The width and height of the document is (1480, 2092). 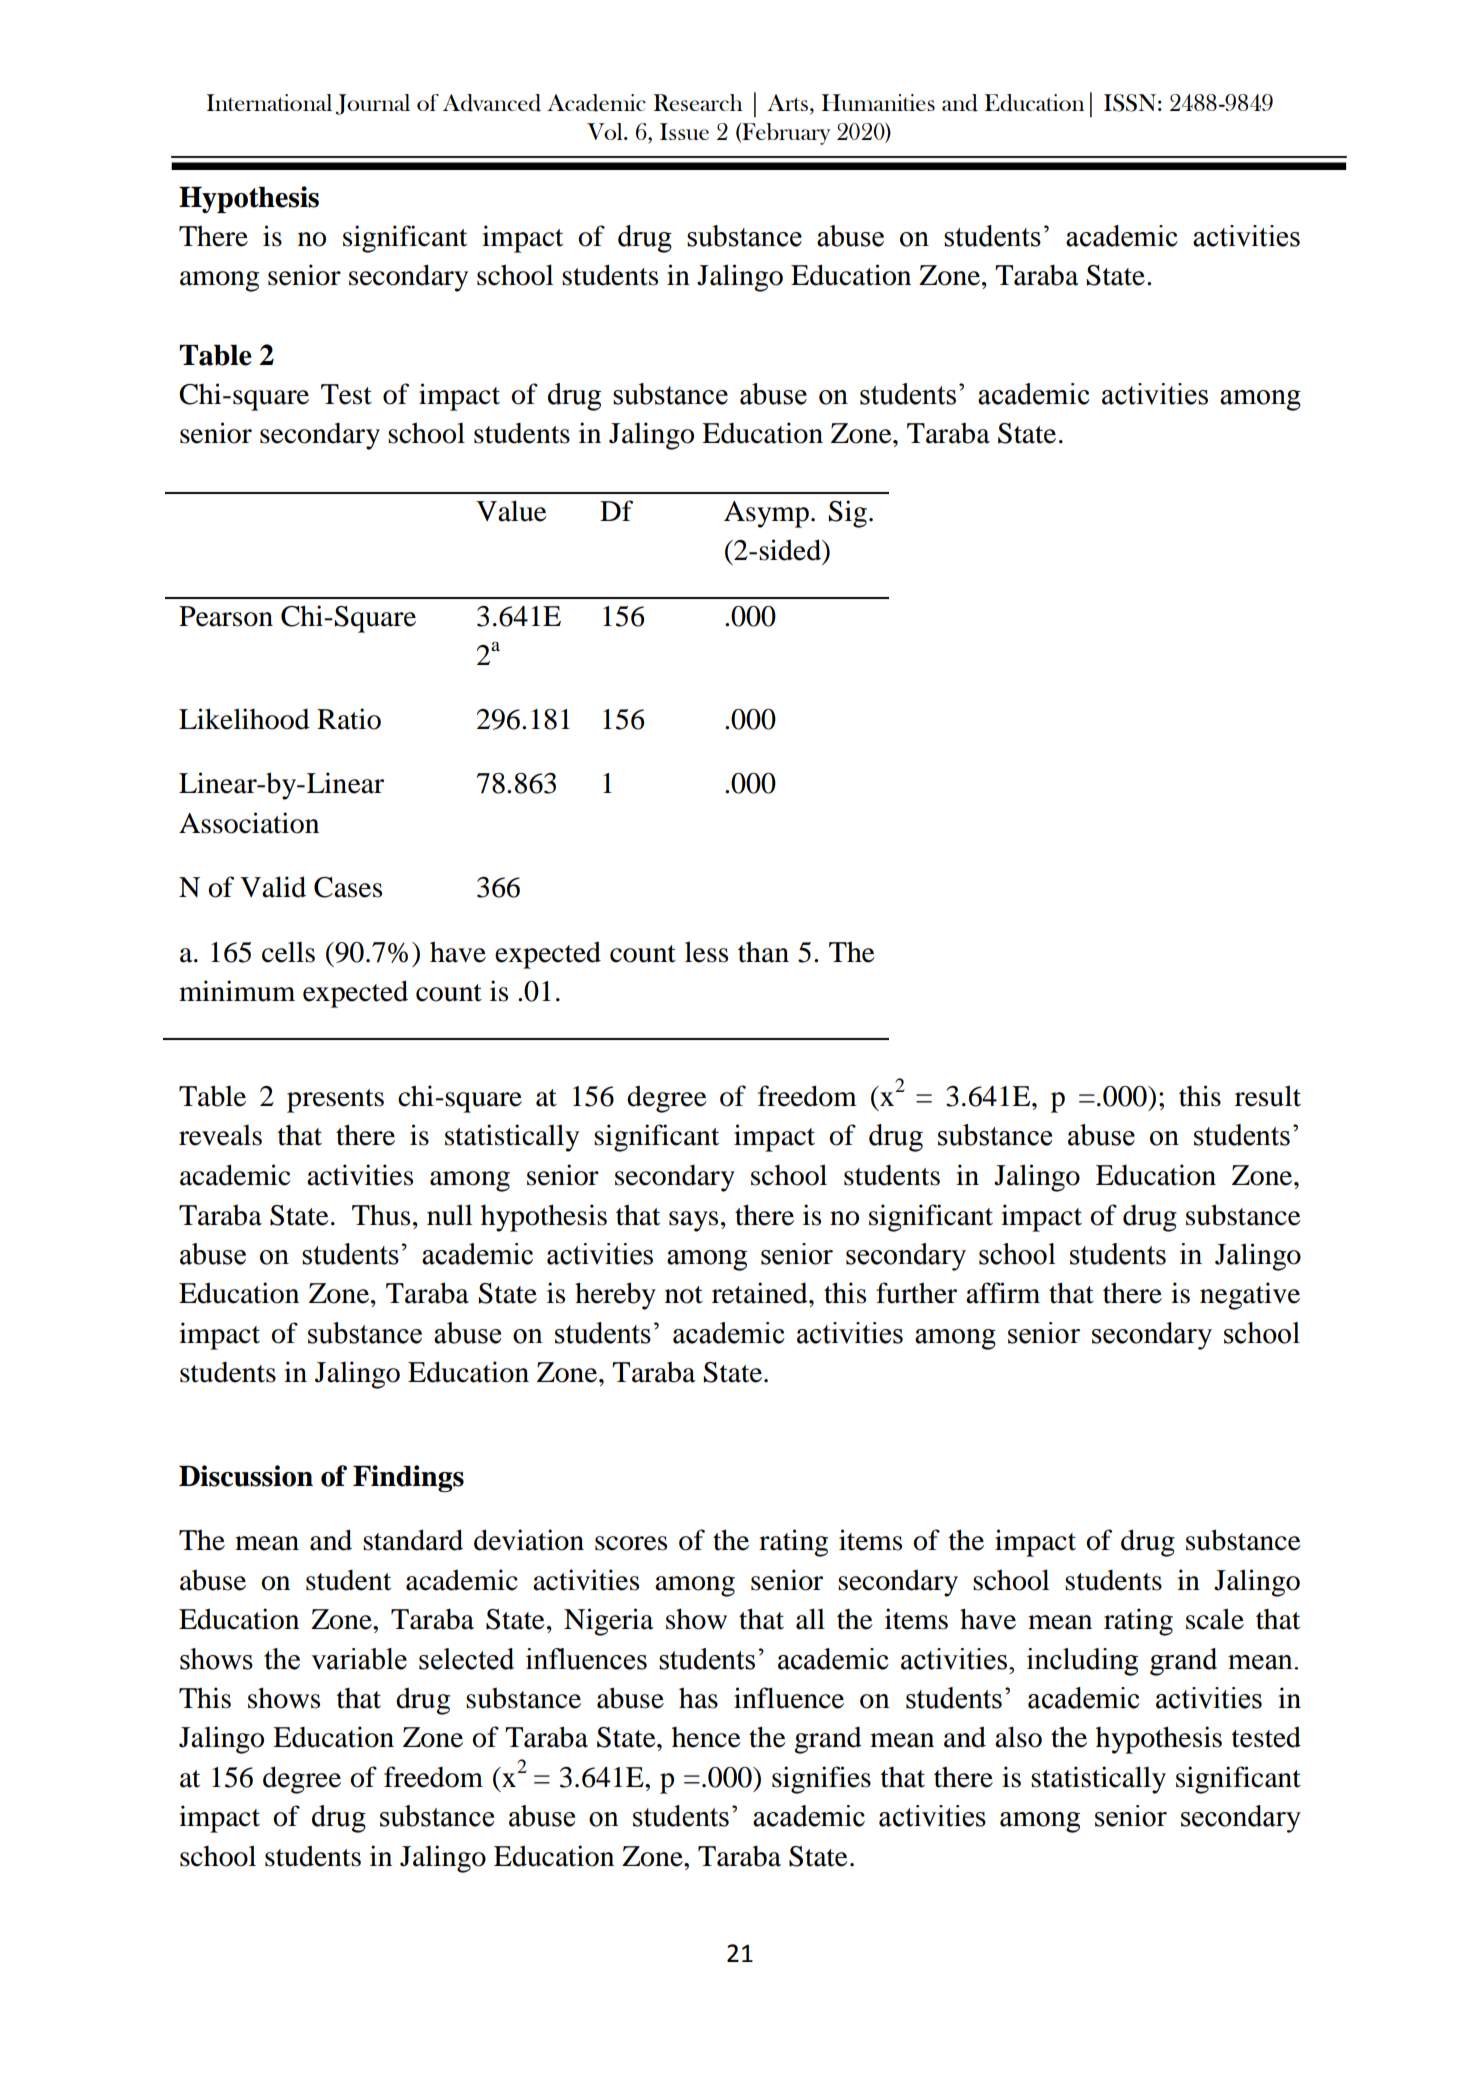 I want to click on Issue, so click(x=684, y=131).
